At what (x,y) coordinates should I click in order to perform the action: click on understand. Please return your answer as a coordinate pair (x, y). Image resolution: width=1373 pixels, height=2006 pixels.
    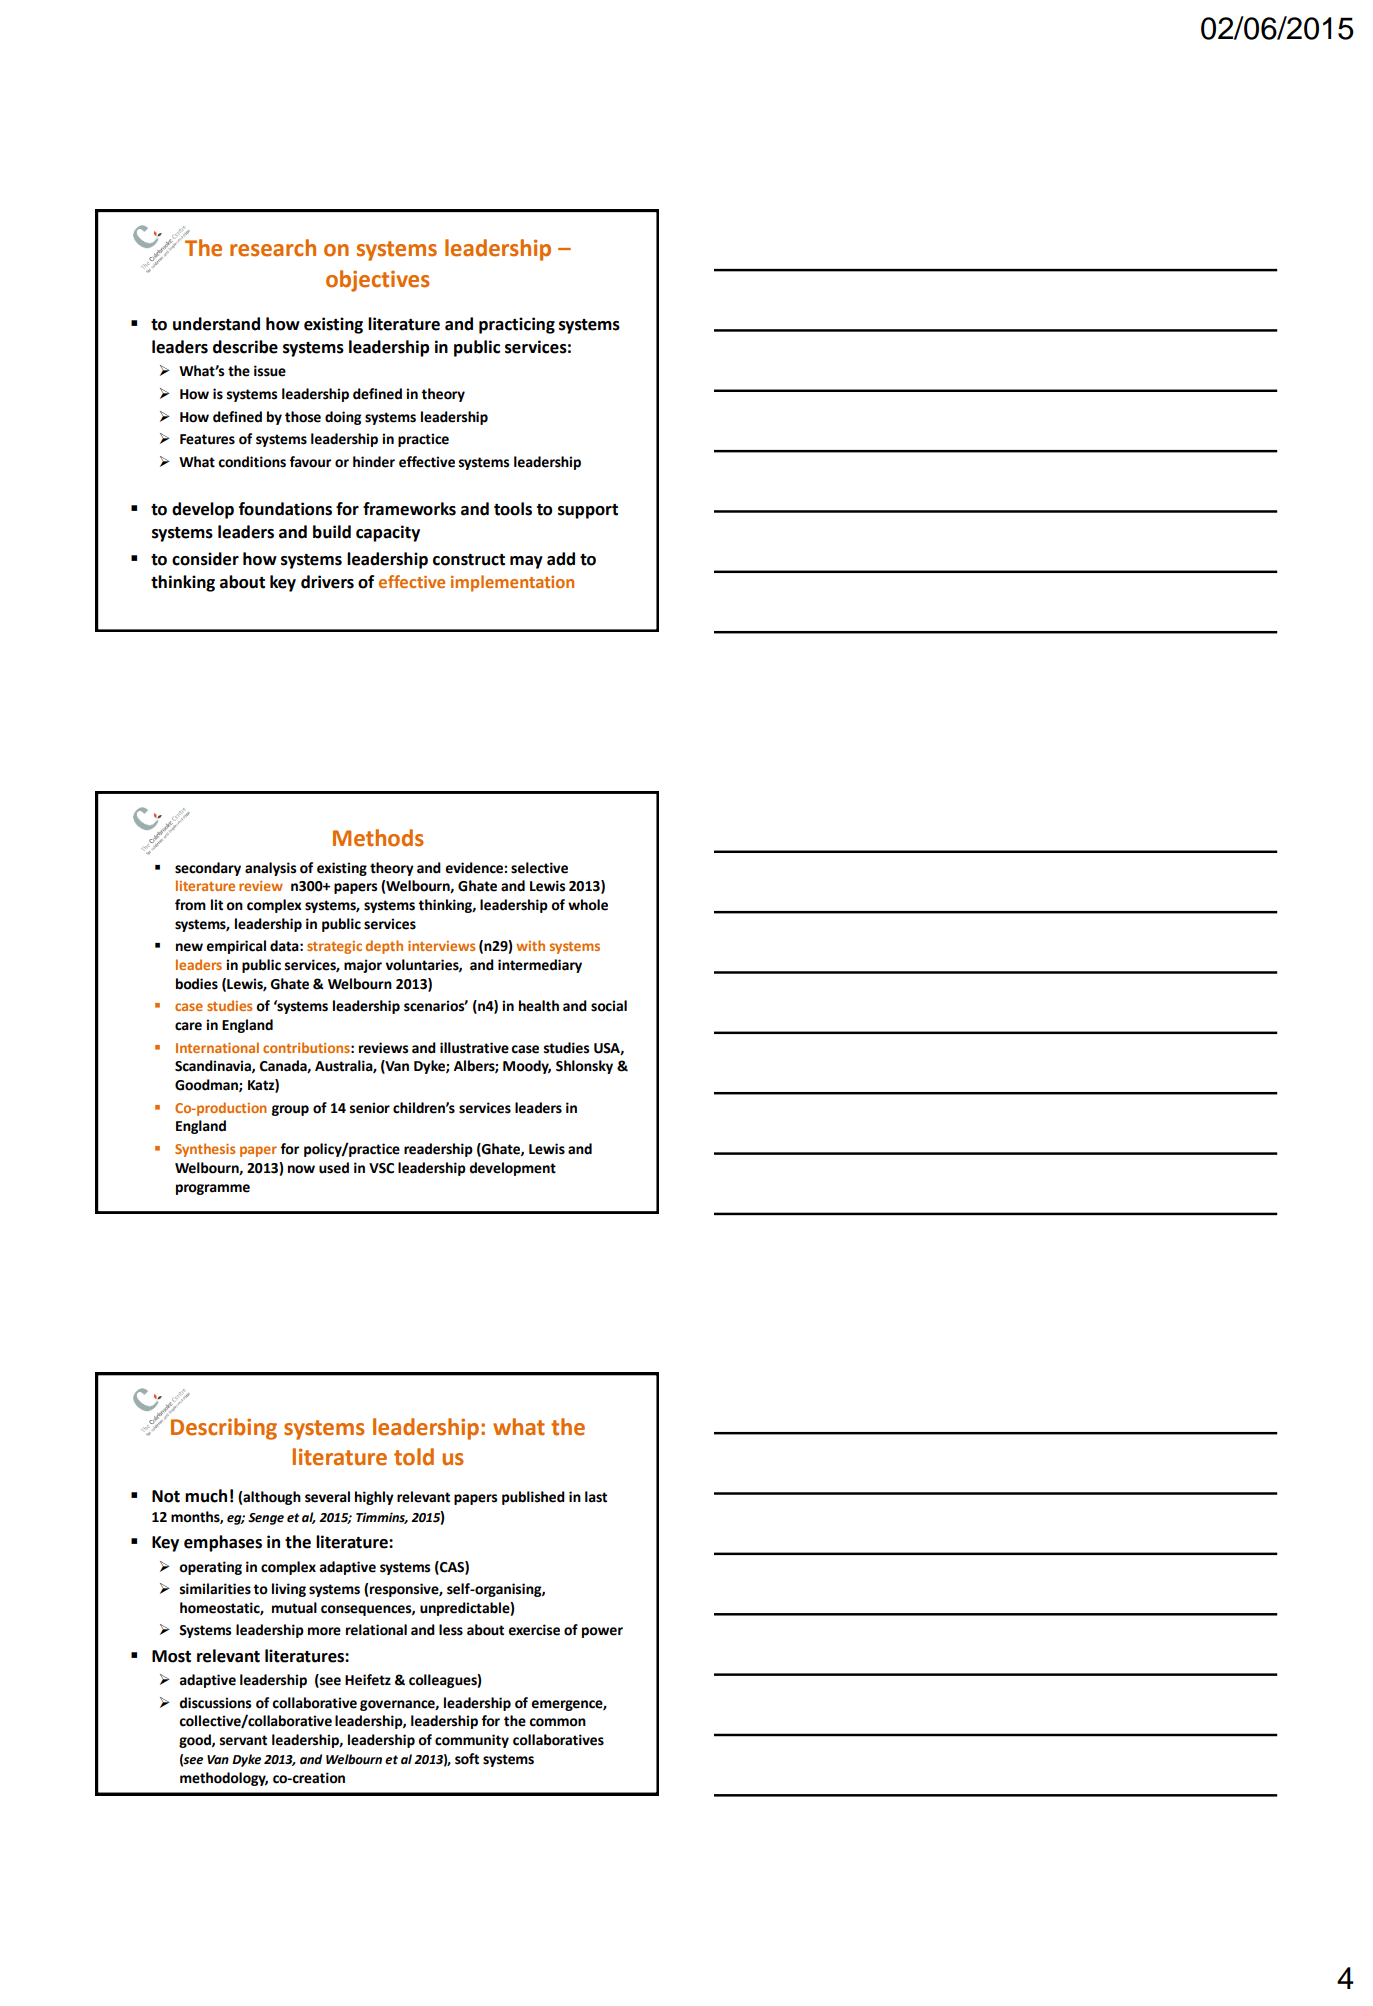
    Looking at the image, I should click on (216, 324).
